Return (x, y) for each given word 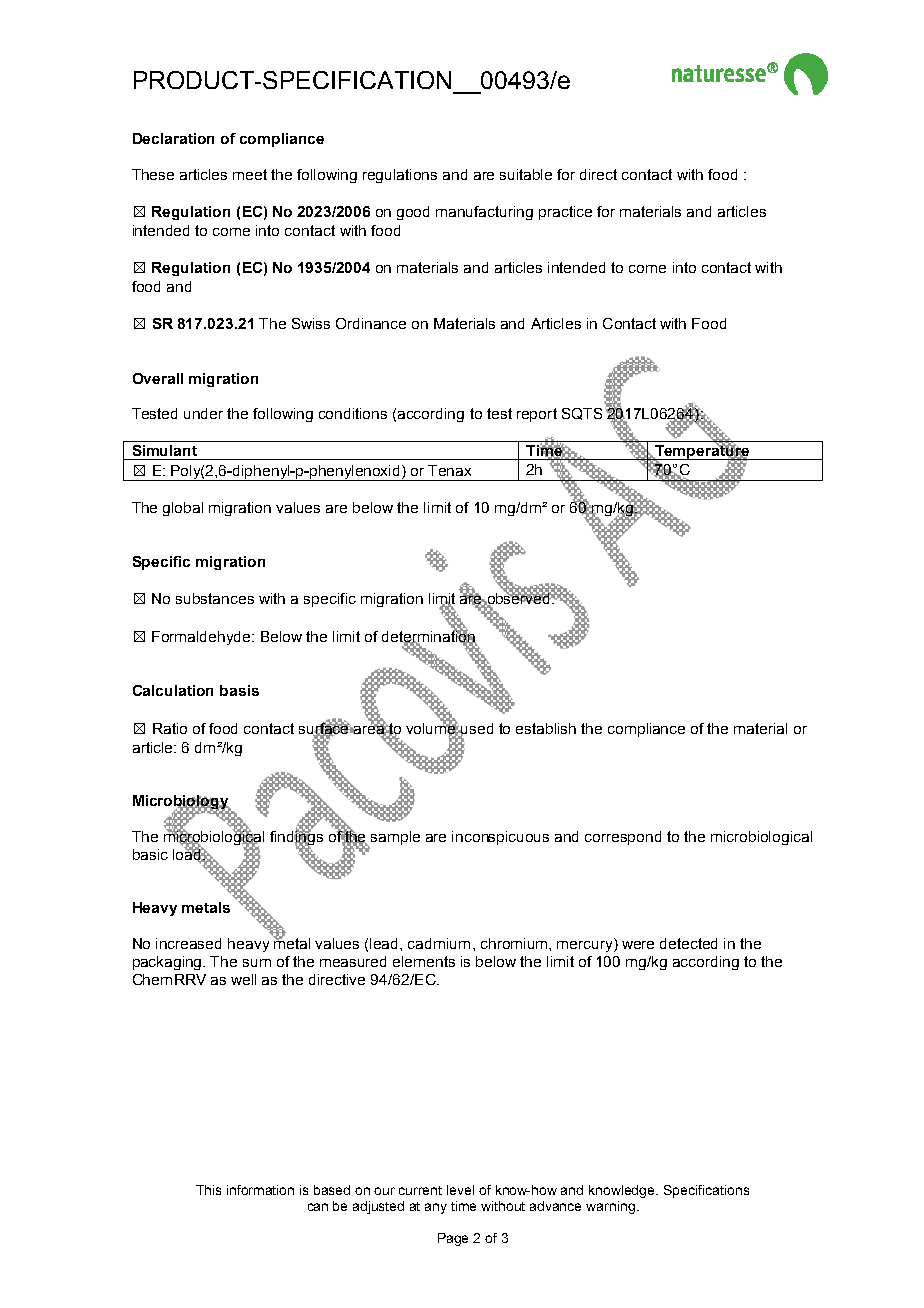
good (413, 213)
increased (188, 943)
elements (424, 961)
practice (565, 213)
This (208, 1190)
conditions (353, 413)
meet (250, 174)
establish (546, 728)
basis (239, 690)
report (537, 415)
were (638, 945)
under (203, 413)
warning (610, 1207)
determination (429, 636)
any (436, 1208)
